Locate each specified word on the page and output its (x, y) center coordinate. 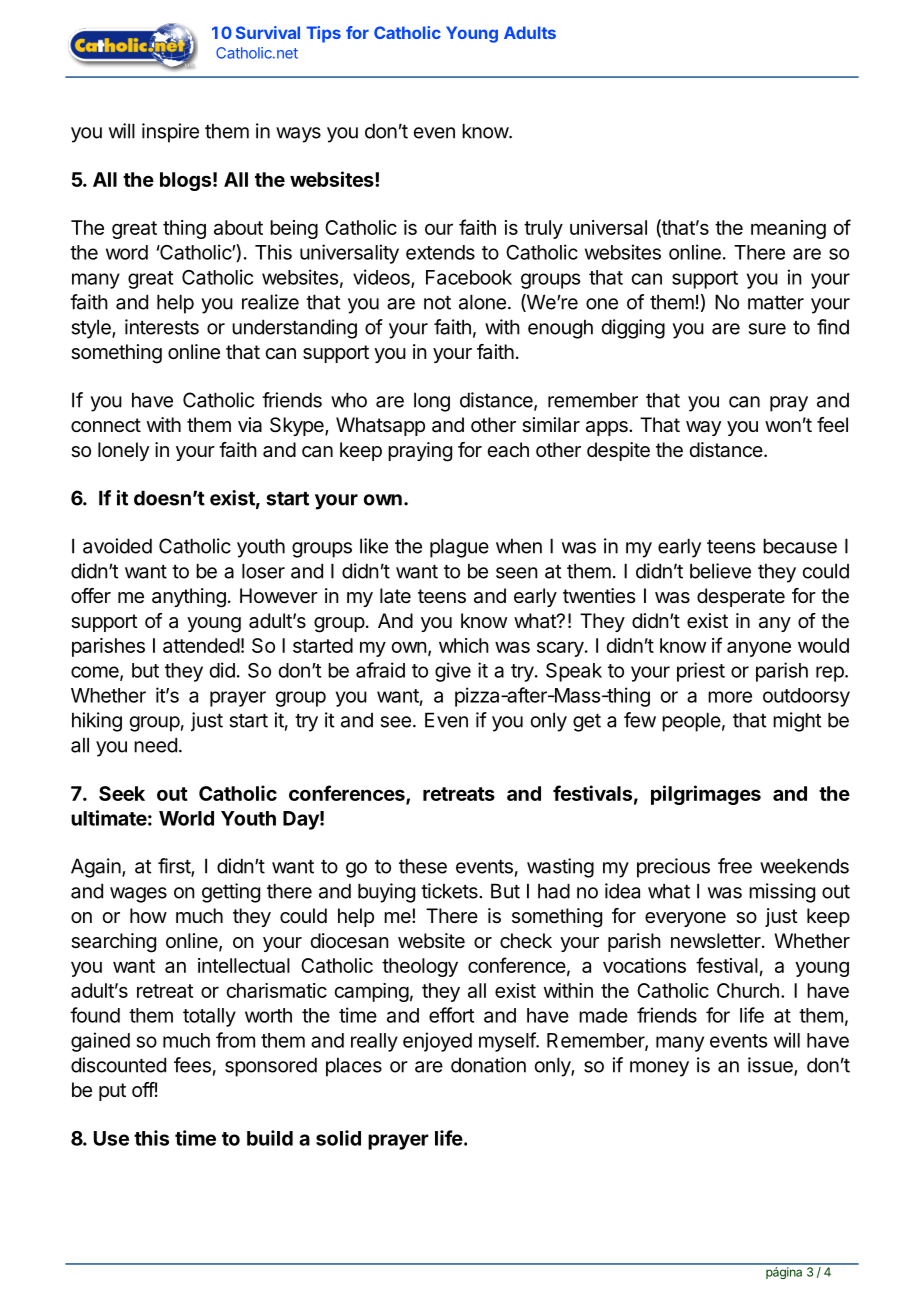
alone (482, 302)
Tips (323, 34)
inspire (170, 133)
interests (162, 327)
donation (488, 1065)
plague (459, 548)
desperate (741, 597)
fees (192, 1065)
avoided (117, 546)
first (175, 867)
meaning (788, 229)
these (423, 866)
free (735, 866)
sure (767, 329)
